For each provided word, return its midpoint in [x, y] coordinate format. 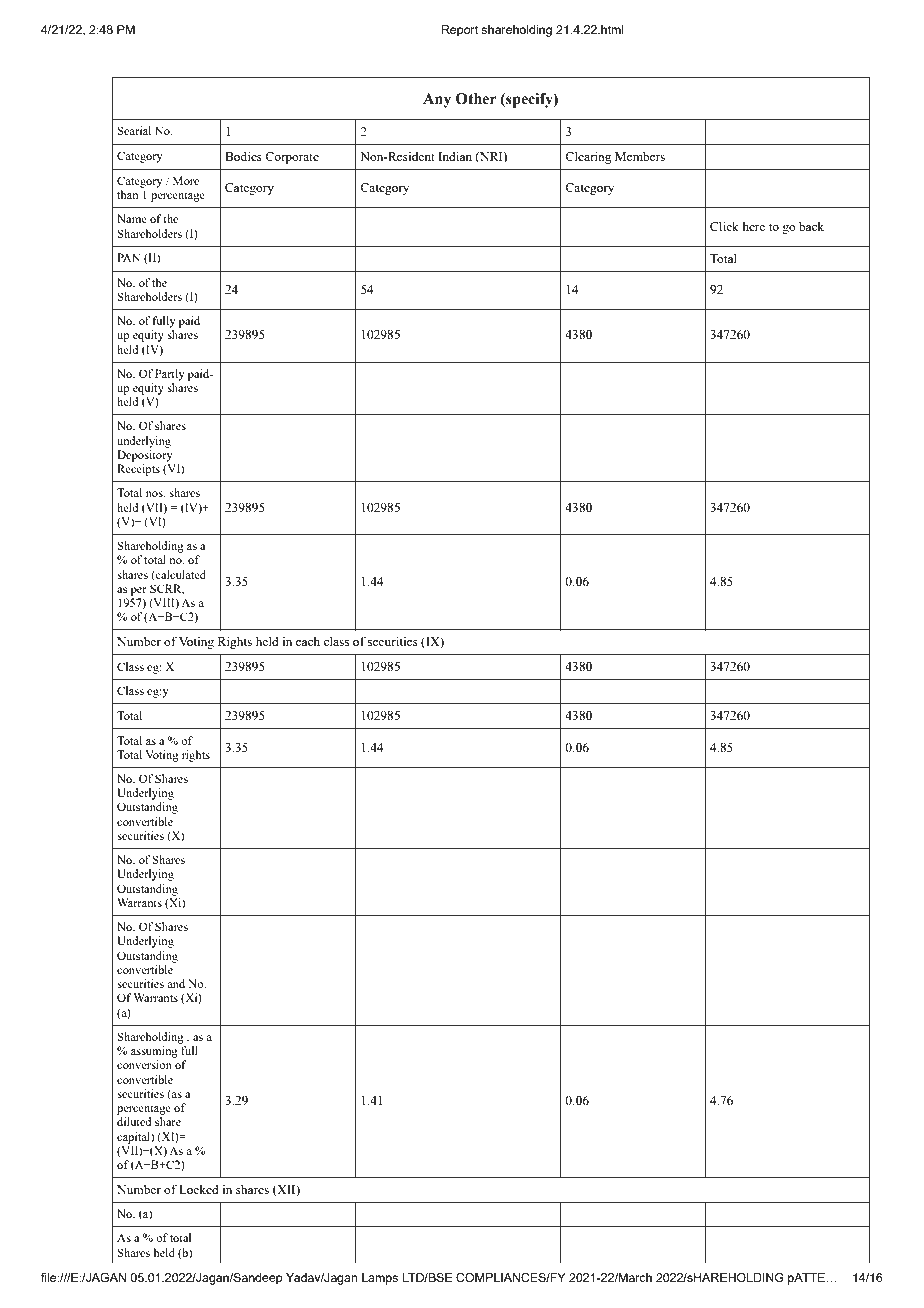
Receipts [138, 470]
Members [640, 156]
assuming [154, 1052]
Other [476, 99]
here [753, 226]
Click [724, 226]
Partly [170, 375]
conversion [144, 1064]
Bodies [243, 156]
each [308, 641]
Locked [199, 1189]
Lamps [380, 1279]
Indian [455, 156]
